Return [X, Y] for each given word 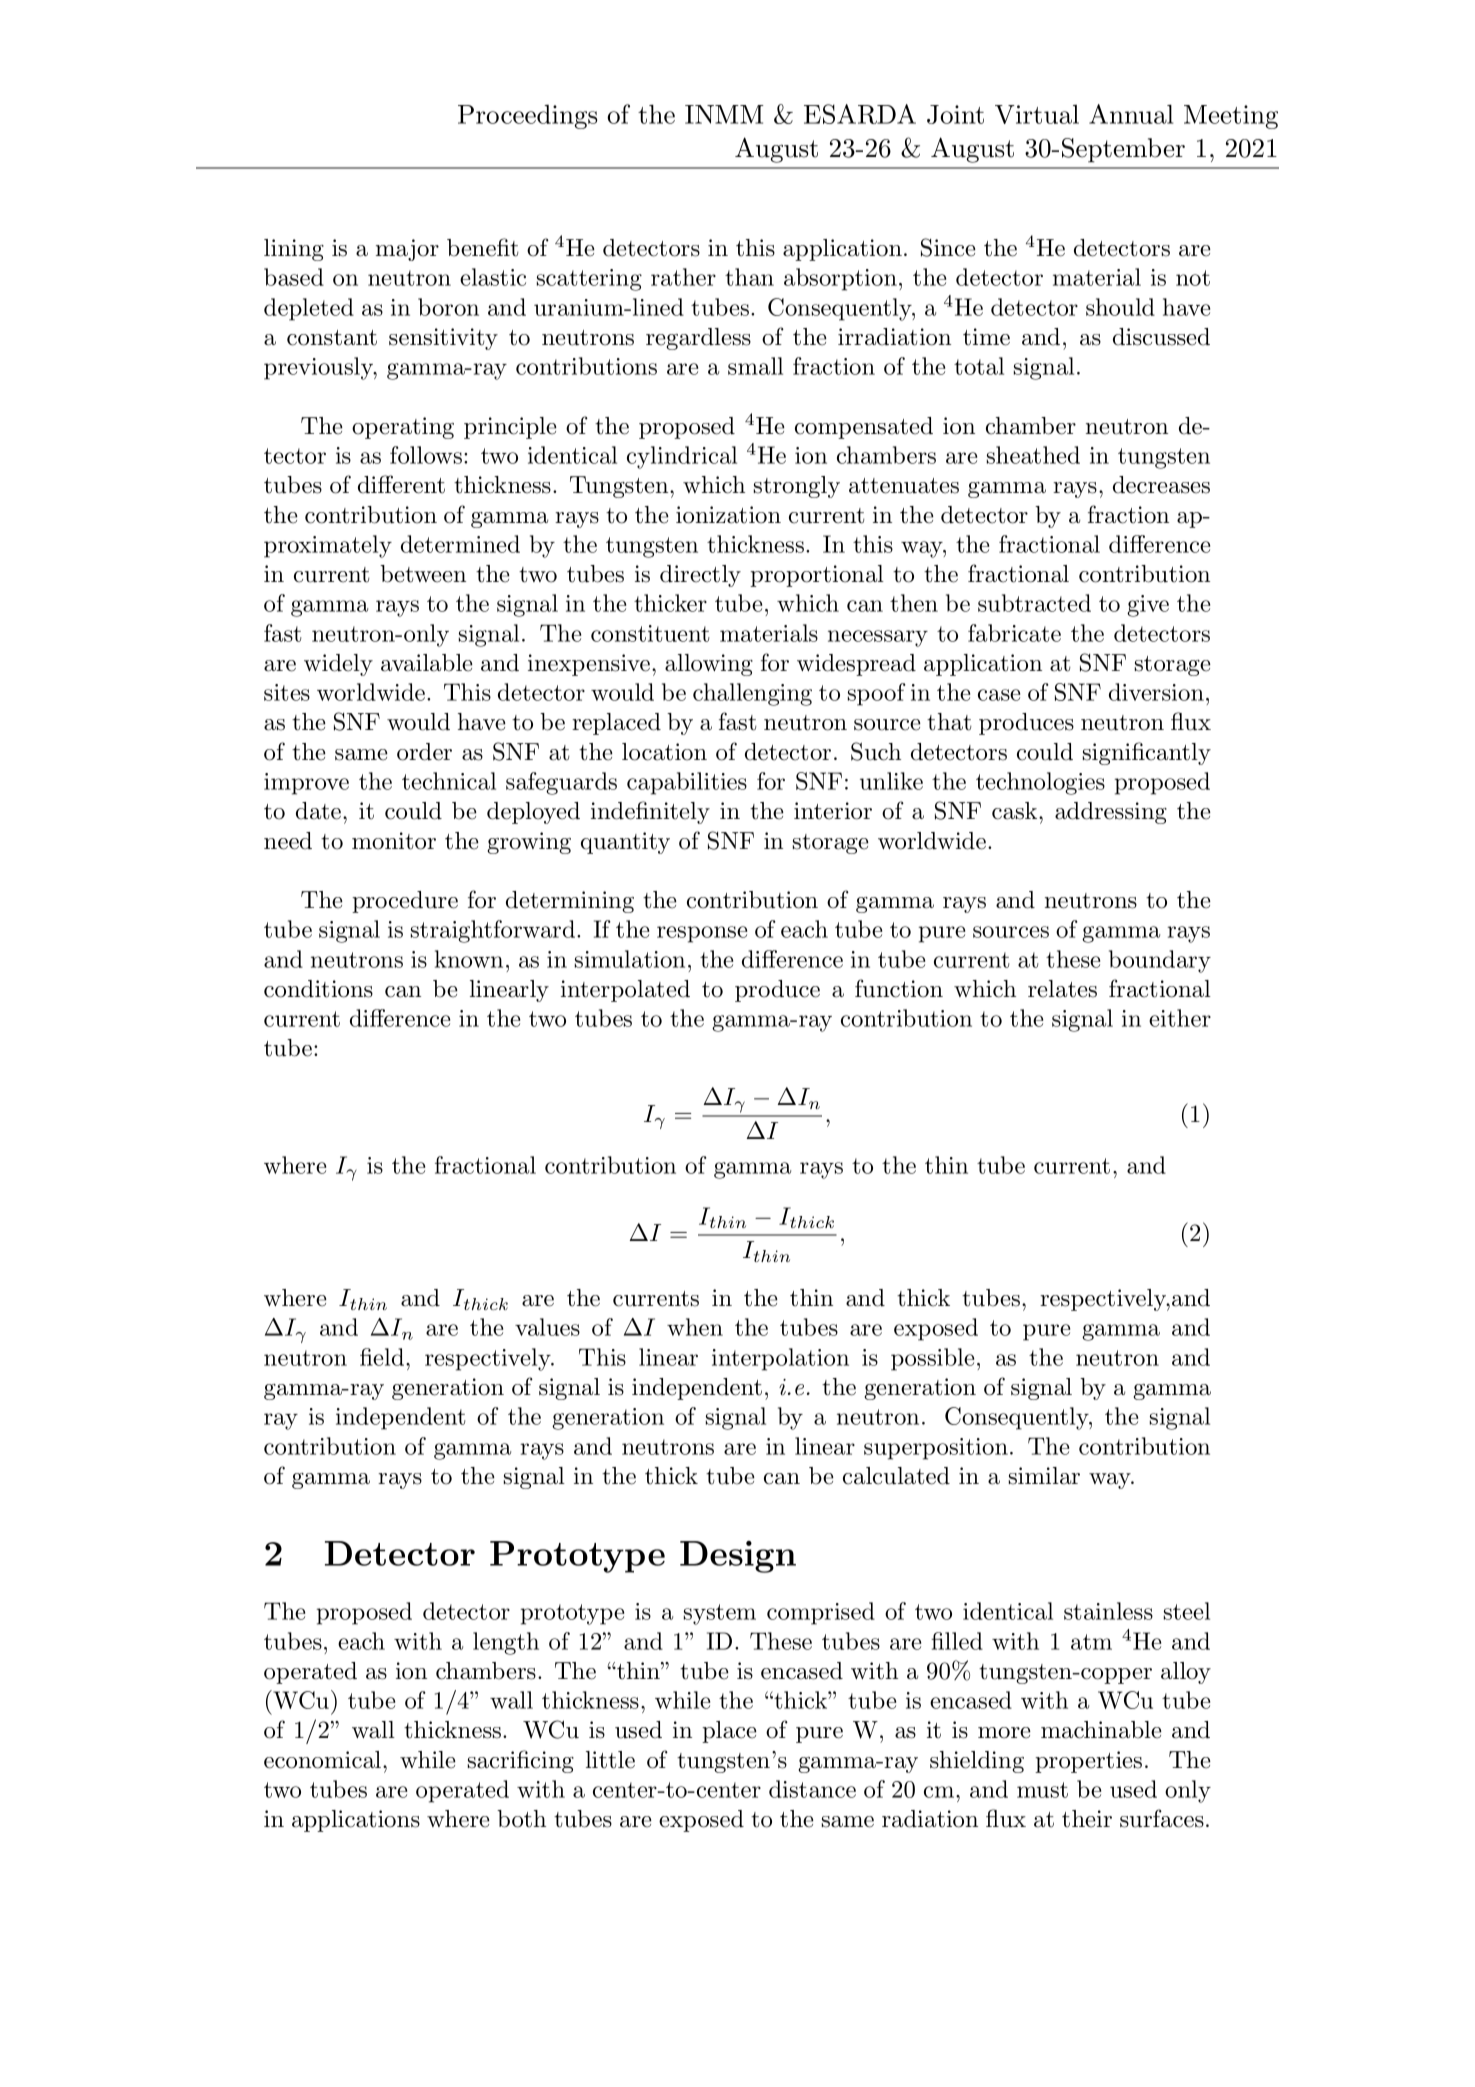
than [749, 277]
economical [324, 1760]
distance [812, 1789]
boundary [1160, 961]
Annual [1131, 114]
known [469, 959]
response [702, 934]
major [407, 250]
